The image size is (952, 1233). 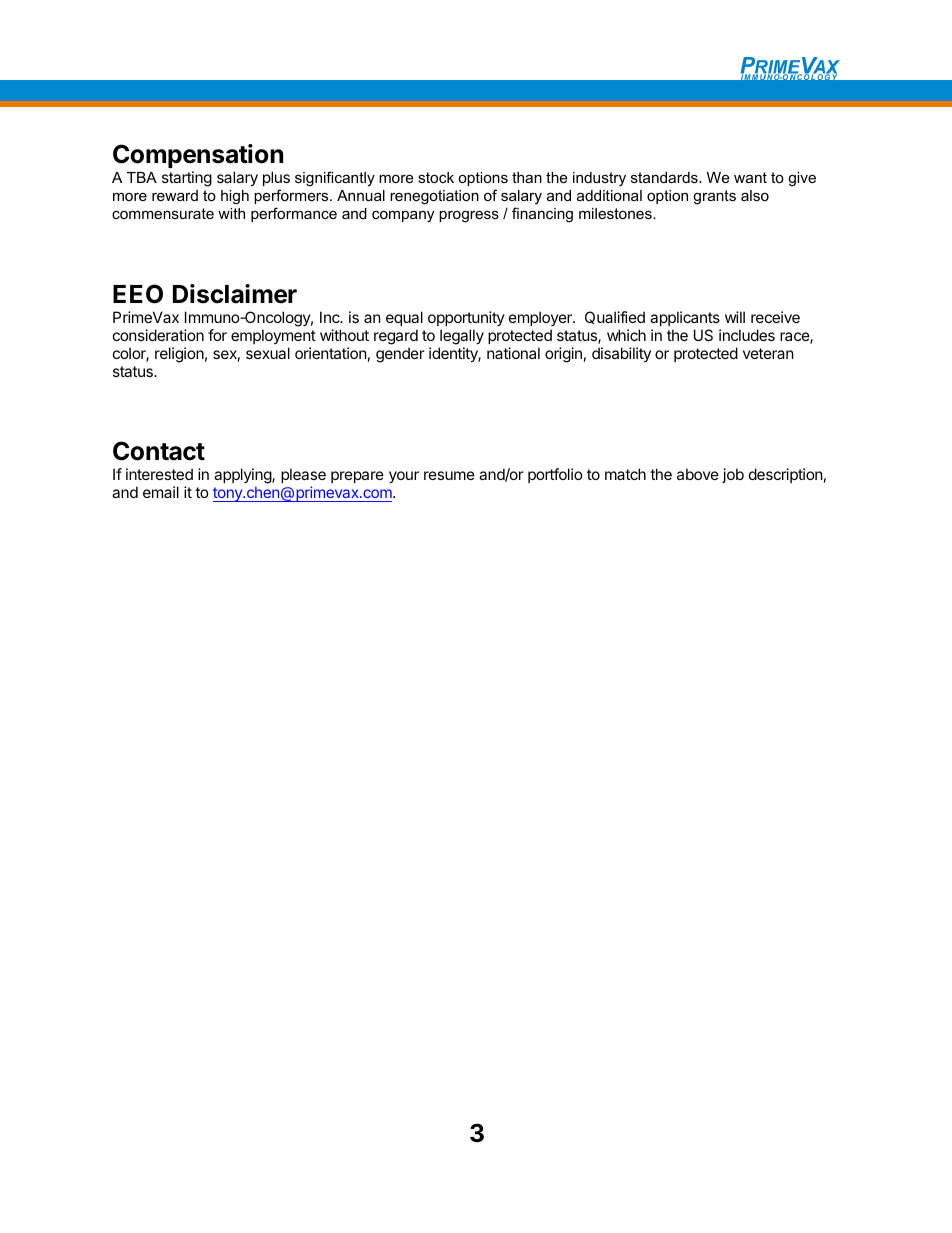 What do you see at coordinates (466, 318) in the page?
I see `opportunity` at bounding box center [466, 318].
